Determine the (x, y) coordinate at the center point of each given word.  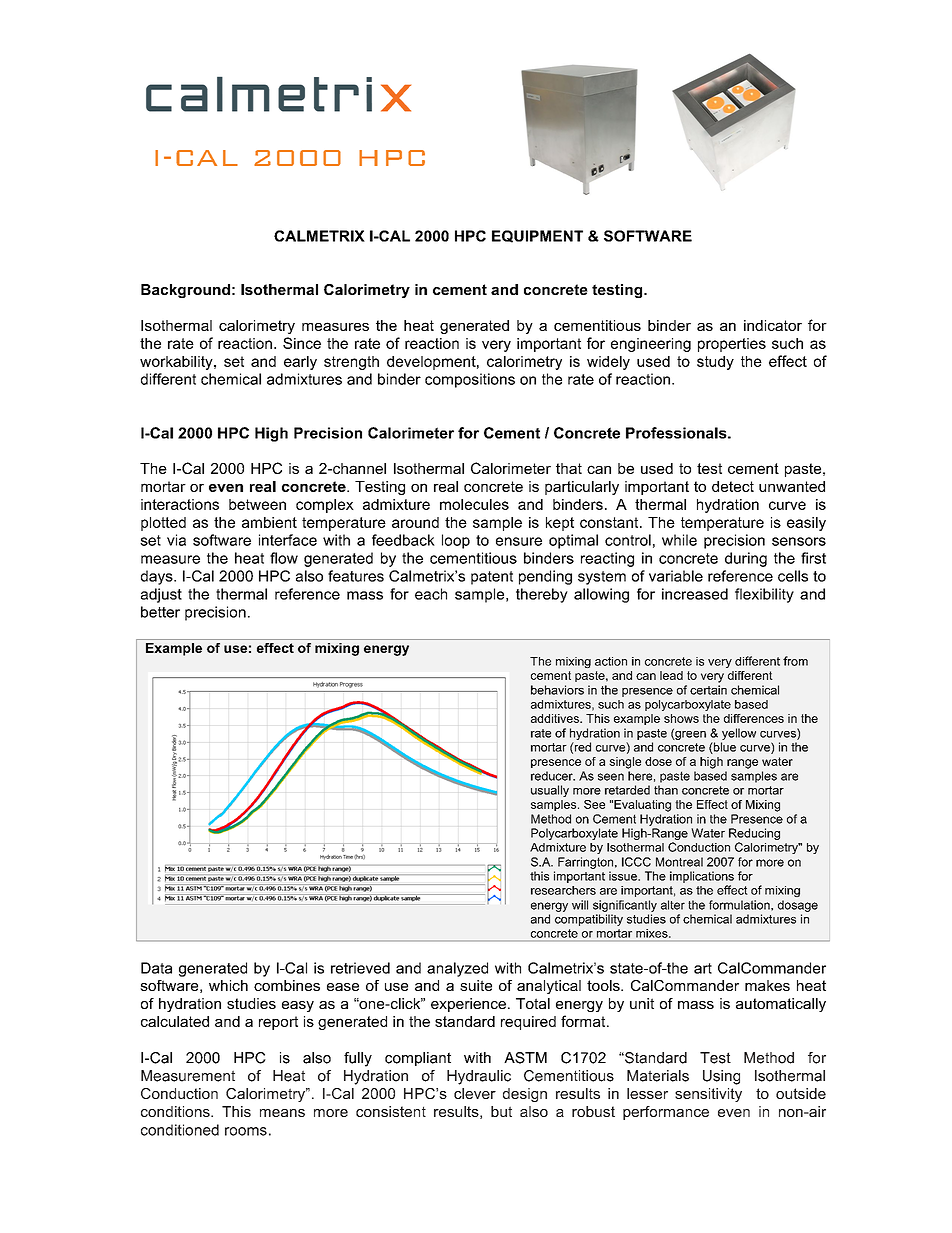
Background (185, 291)
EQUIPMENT (537, 236)
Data (156, 968)
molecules (474, 504)
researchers (563, 890)
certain (708, 690)
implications (702, 877)
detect (733, 486)
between (257, 504)
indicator (773, 325)
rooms (246, 1131)
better (160, 612)
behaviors (557, 690)
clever (475, 1093)
